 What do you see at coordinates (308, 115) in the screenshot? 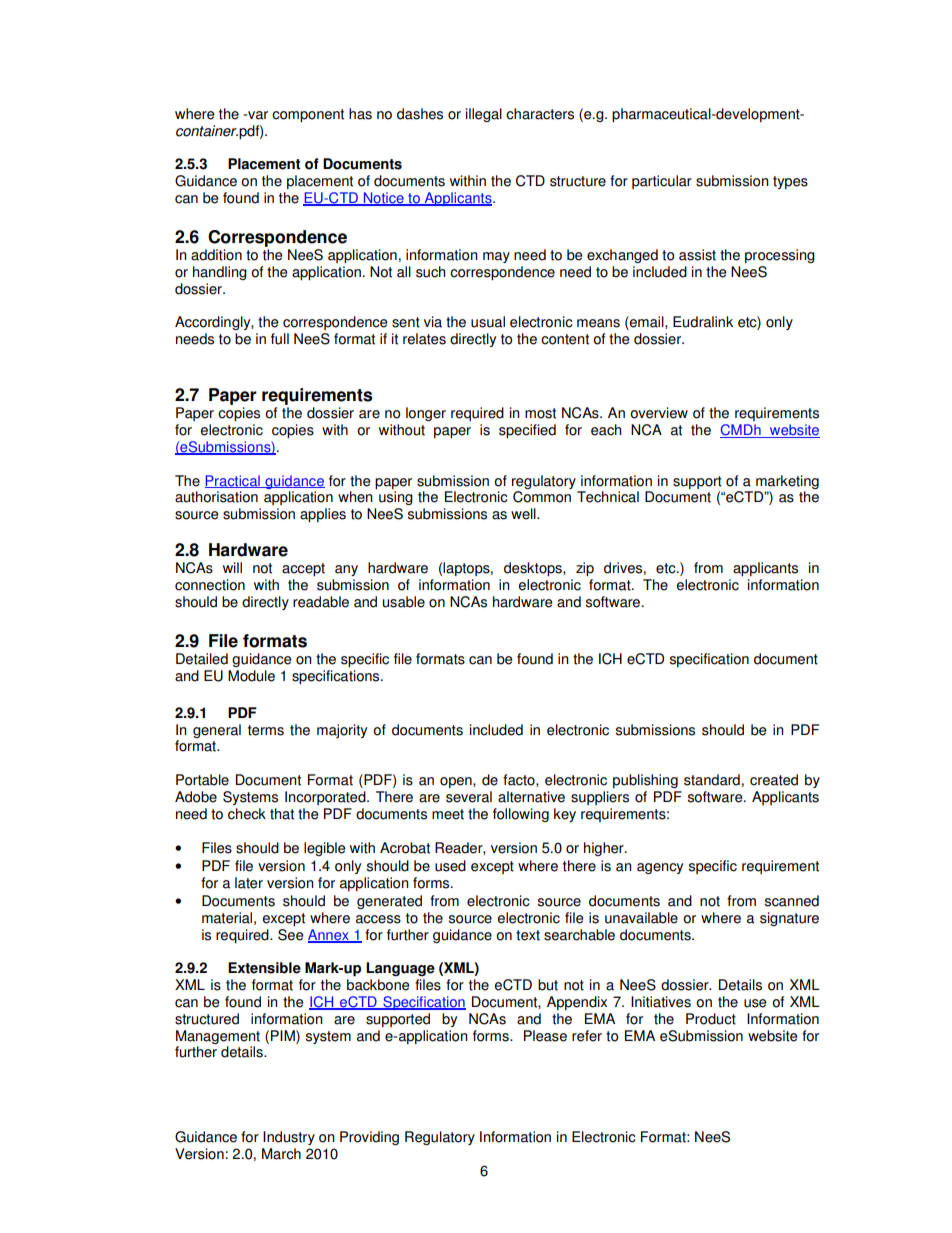
I see `component` at bounding box center [308, 115].
